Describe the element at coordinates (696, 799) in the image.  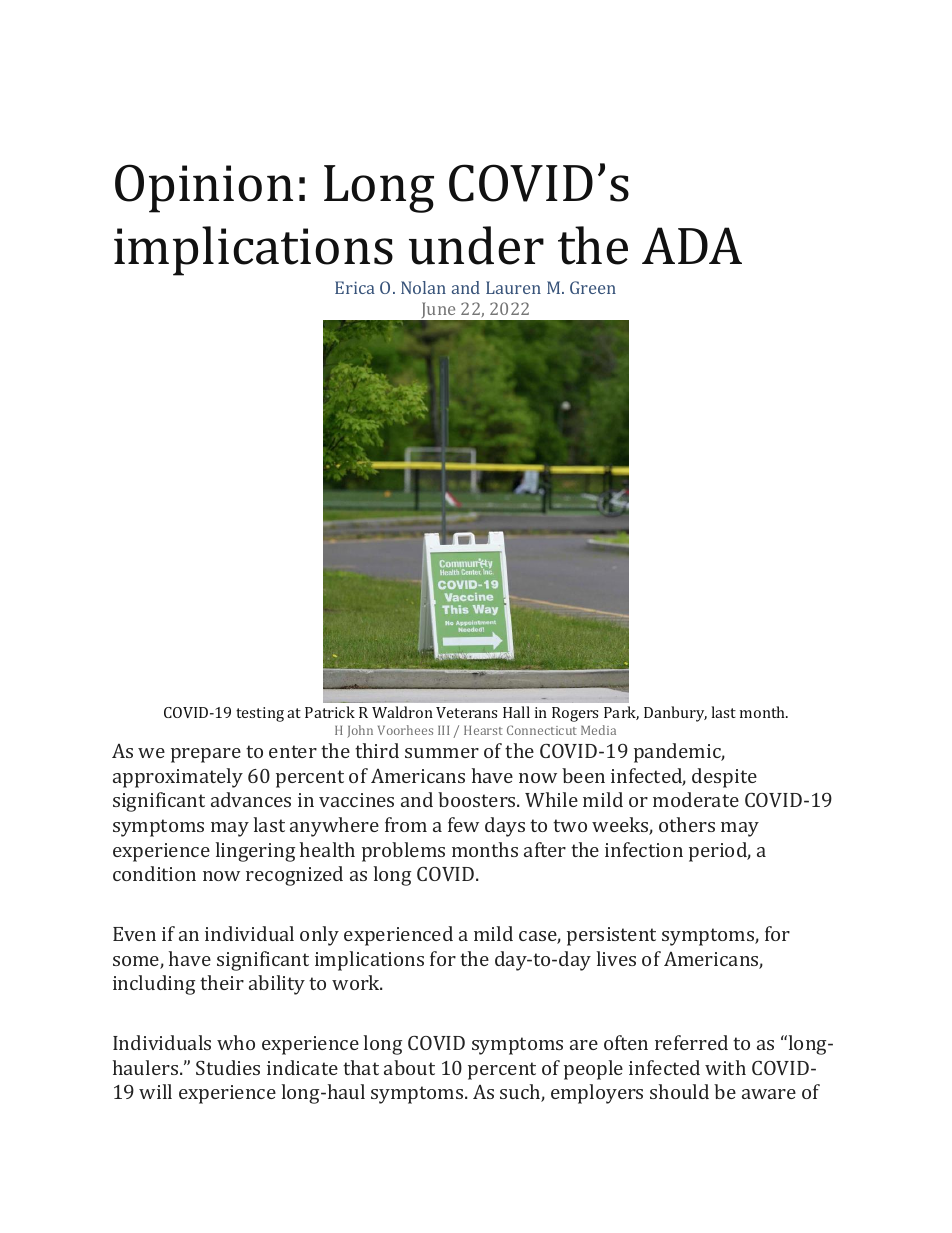
I see `moderate` at that location.
